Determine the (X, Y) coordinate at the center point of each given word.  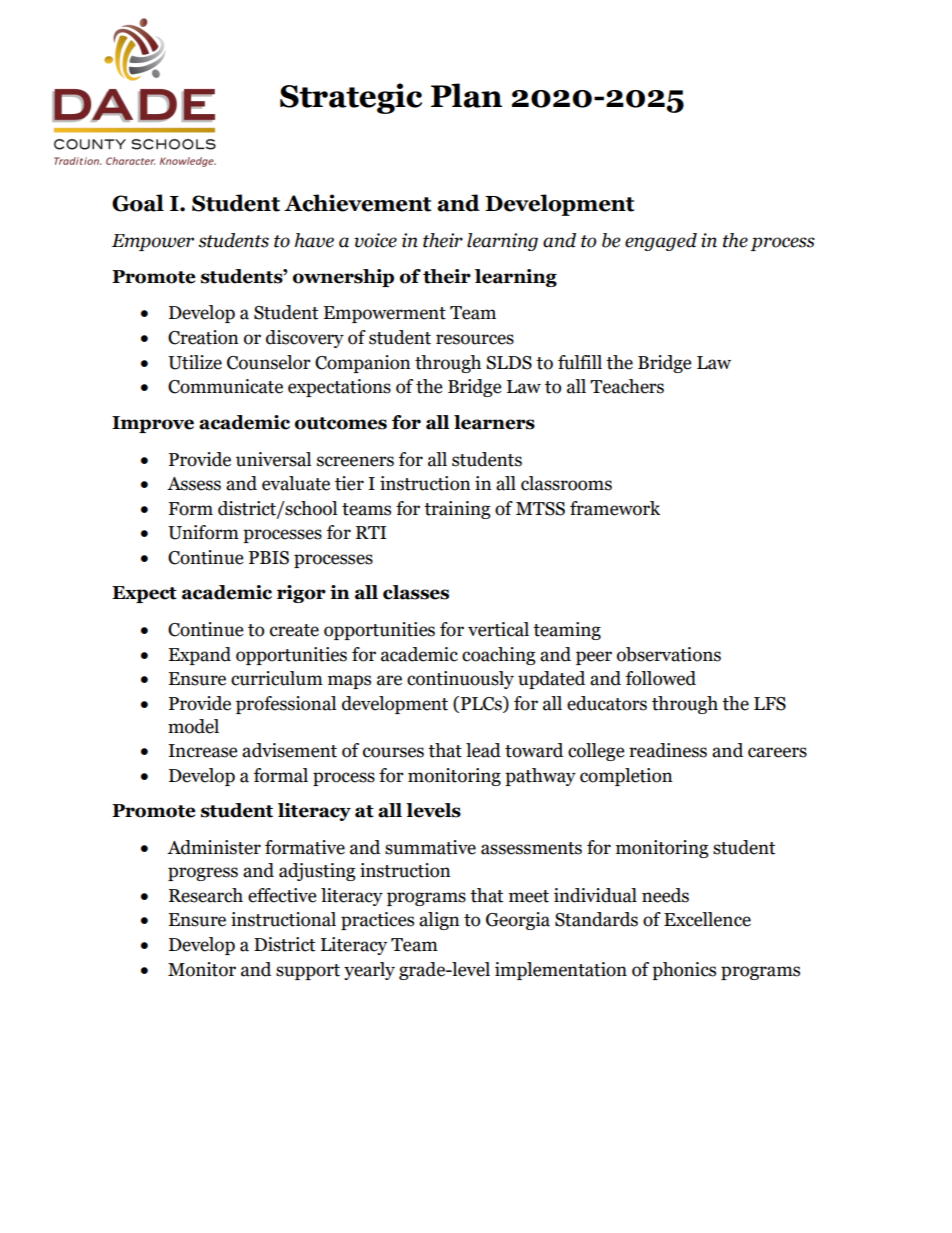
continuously (460, 680)
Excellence (707, 919)
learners (494, 422)
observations (669, 654)
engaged (661, 242)
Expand (199, 656)
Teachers (627, 386)
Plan (466, 95)
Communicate (225, 386)
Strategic (351, 98)
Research (206, 895)
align (439, 921)
